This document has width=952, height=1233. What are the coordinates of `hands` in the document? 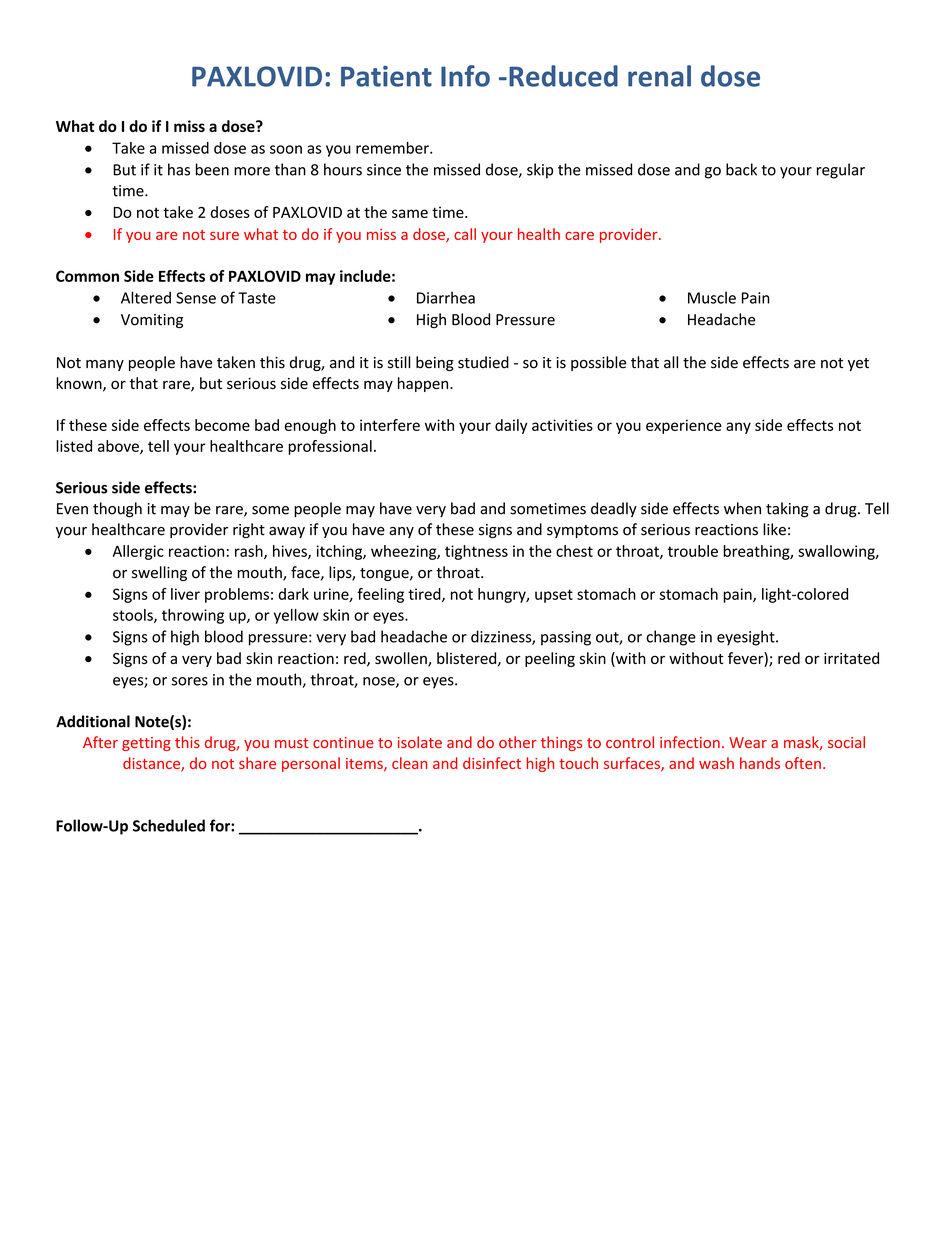 It's located at (760, 763).
